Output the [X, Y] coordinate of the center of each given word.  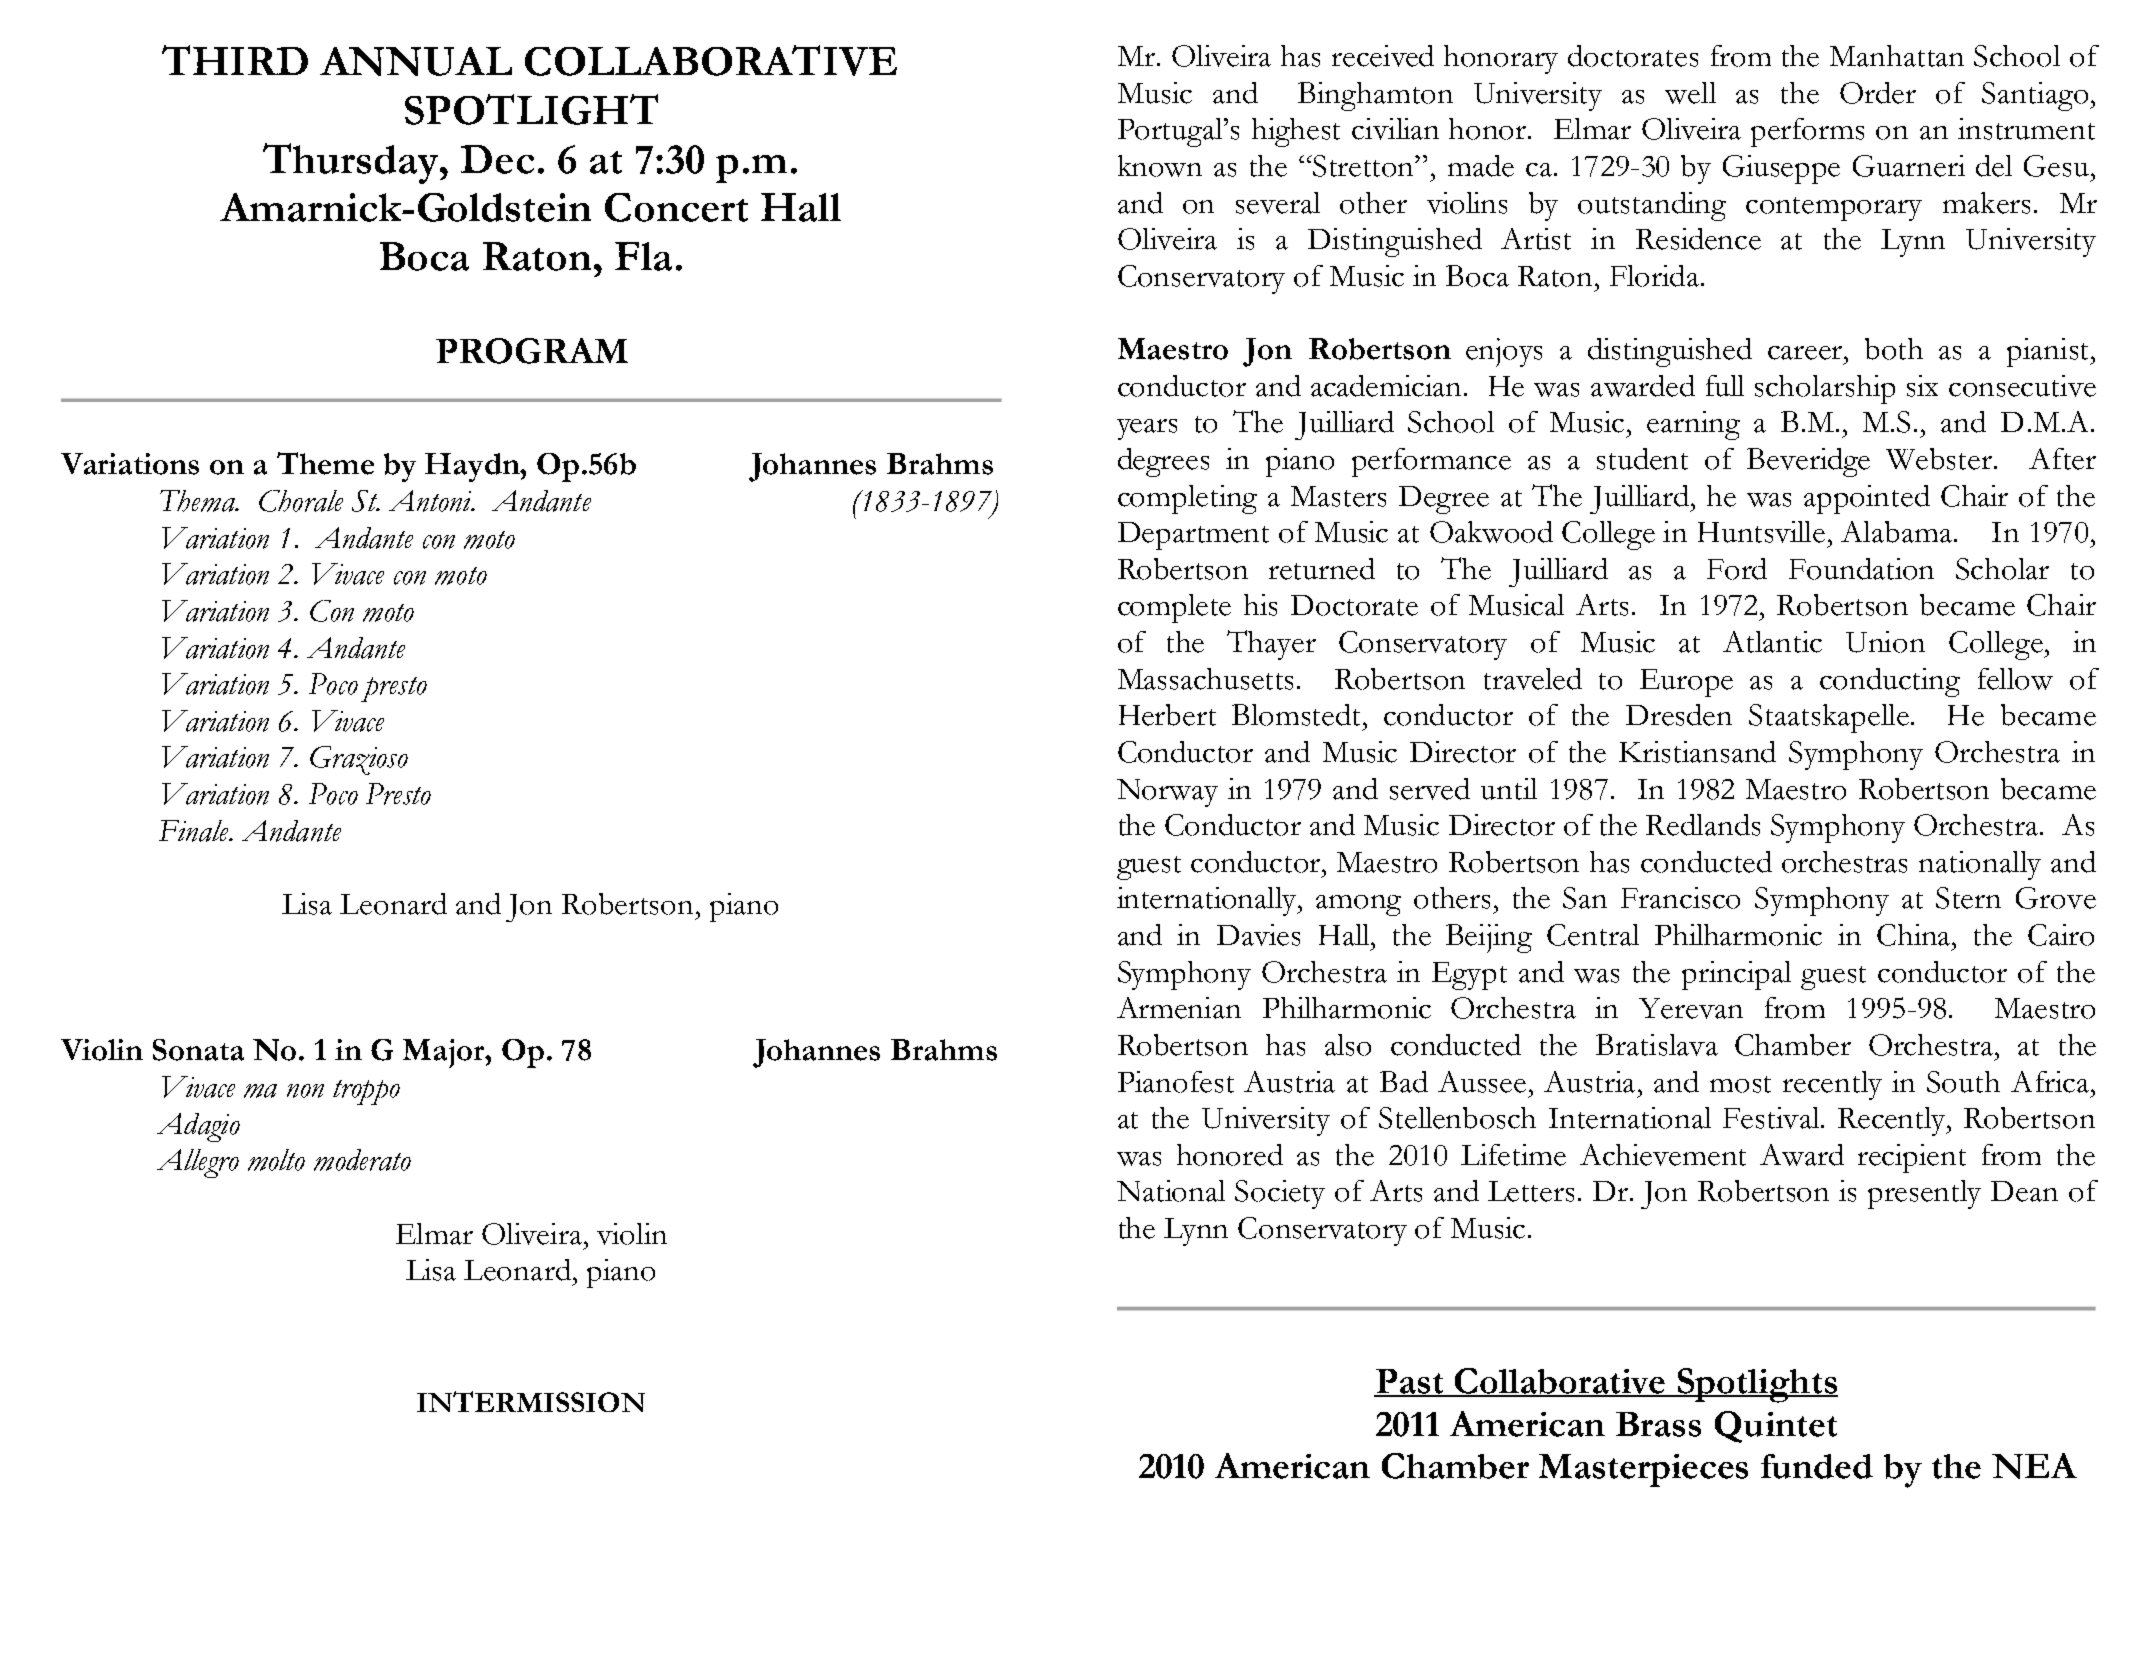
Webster [1939, 459]
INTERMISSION [531, 1401]
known [1160, 166]
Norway [1167, 793]
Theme [325, 463]
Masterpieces [1643, 1470]
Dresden [1679, 715]
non [305, 1091]
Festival [1772, 1118]
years [1147, 429]
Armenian [1179, 1008]
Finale [195, 831]
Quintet [1776, 1427]
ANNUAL [416, 61]
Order [1878, 93]
